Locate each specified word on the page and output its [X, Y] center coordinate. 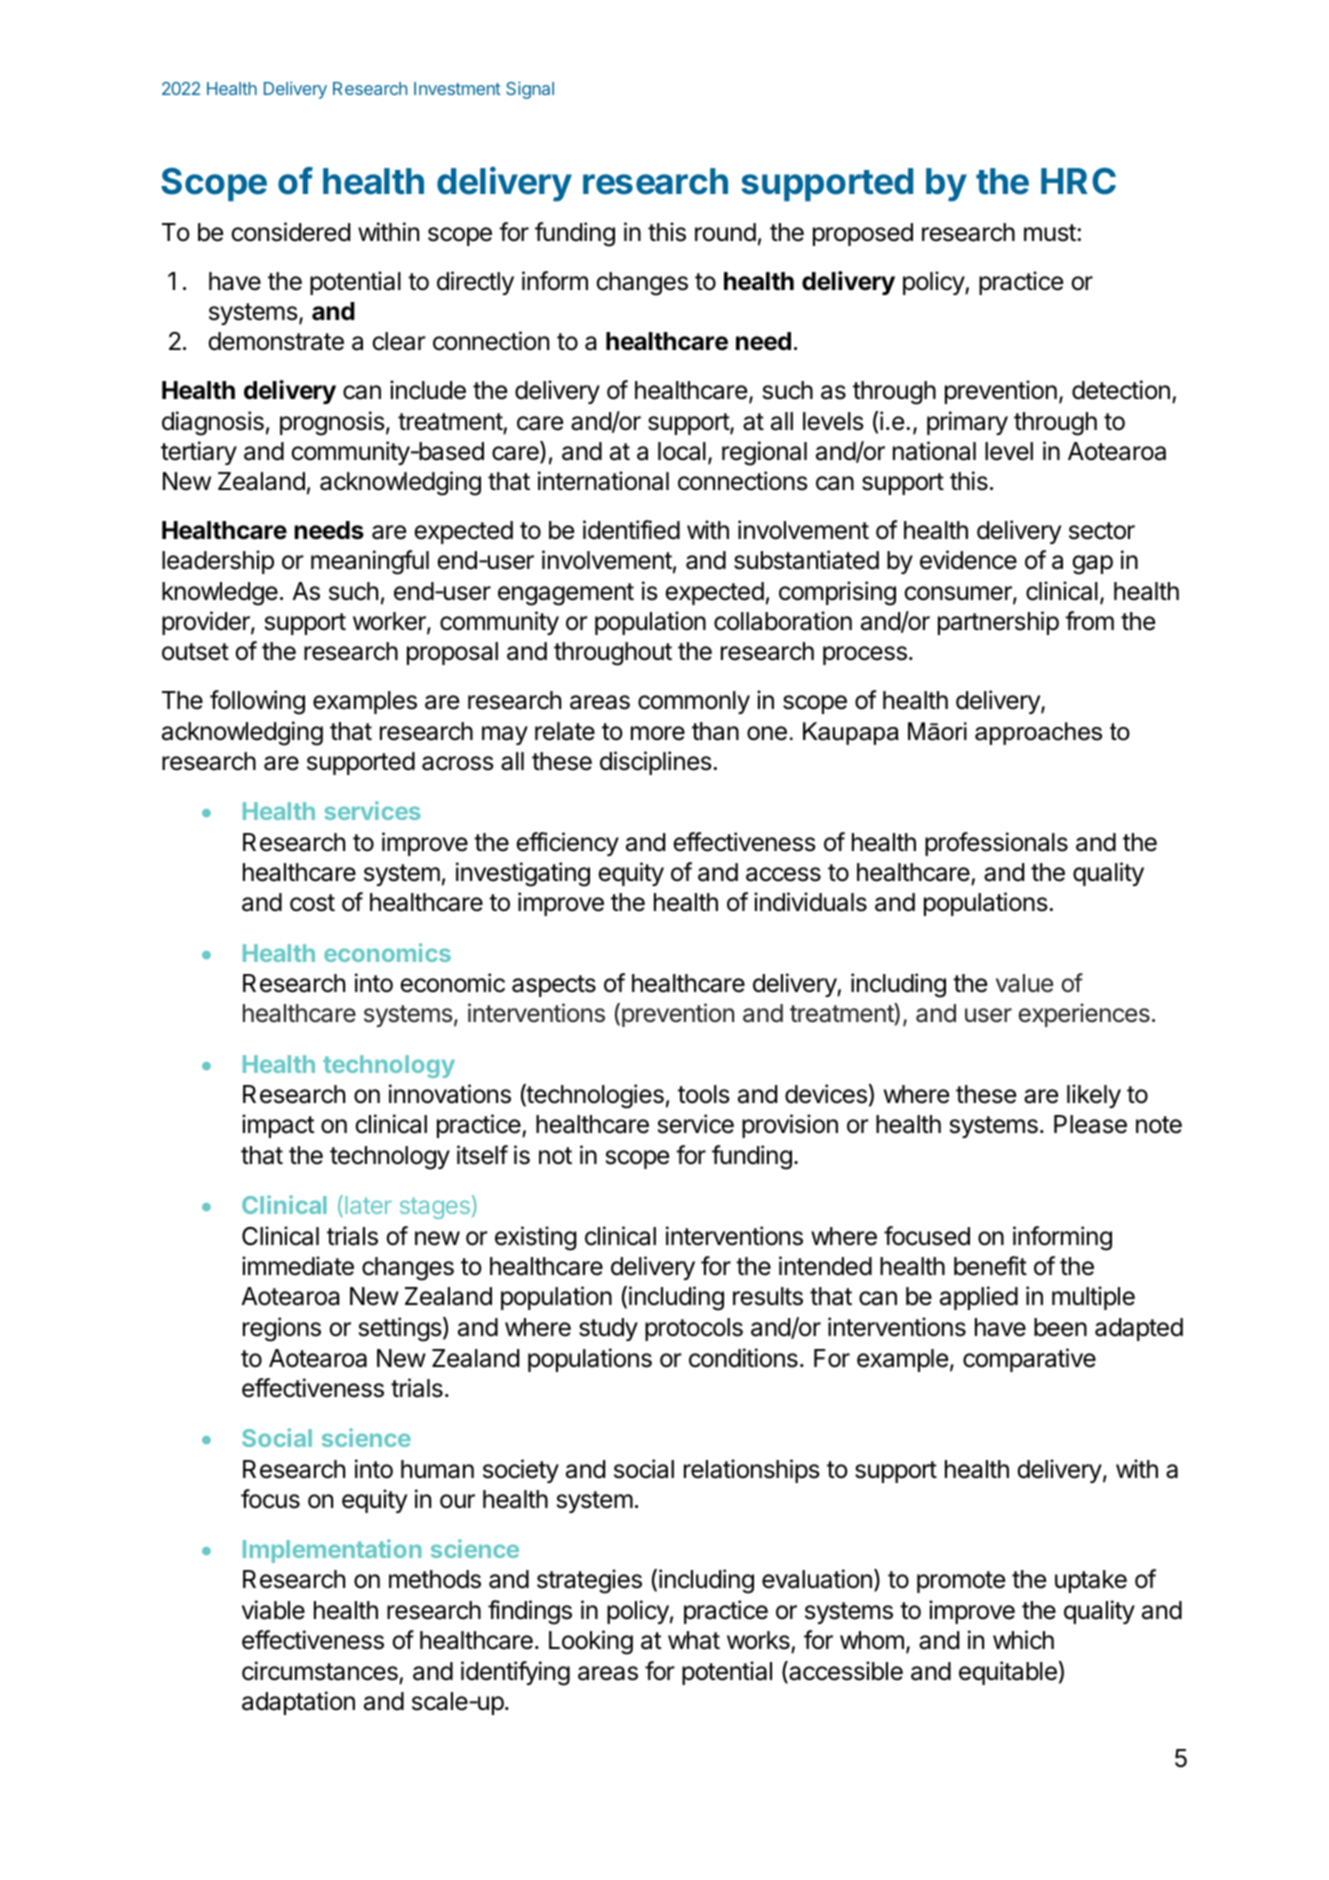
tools [704, 1094]
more [658, 733]
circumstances [320, 1671]
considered [290, 232]
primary [967, 423]
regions [282, 1329]
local [682, 451]
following [257, 702]
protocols [694, 1329]
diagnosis [213, 423]
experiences [1084, 1015]
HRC [1078, 181]
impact [278, 1126]
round [725, 232]
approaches [1038, 733]
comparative [1029, 1360]
